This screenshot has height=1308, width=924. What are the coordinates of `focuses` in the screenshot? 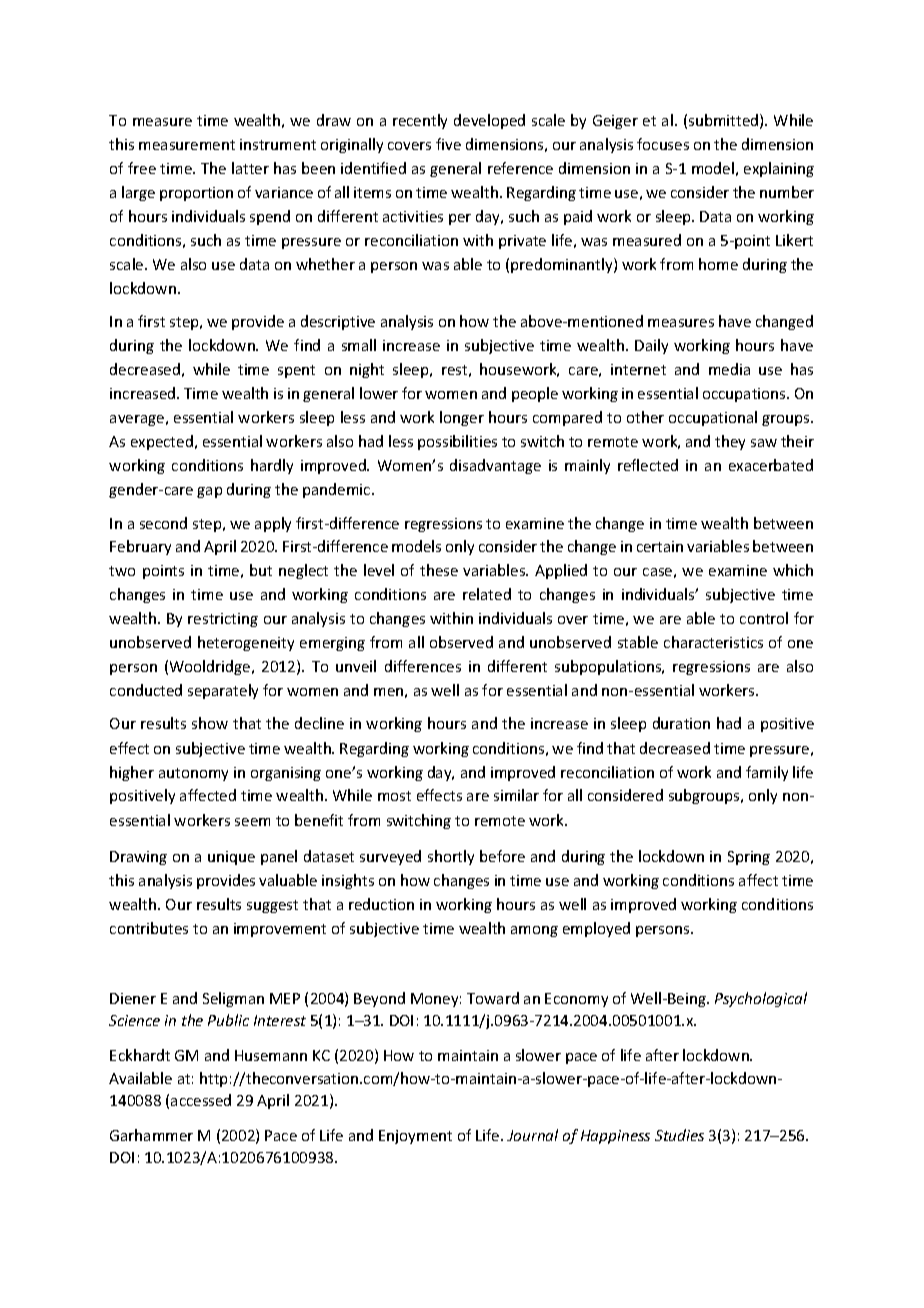 It's located at (663, 144).
